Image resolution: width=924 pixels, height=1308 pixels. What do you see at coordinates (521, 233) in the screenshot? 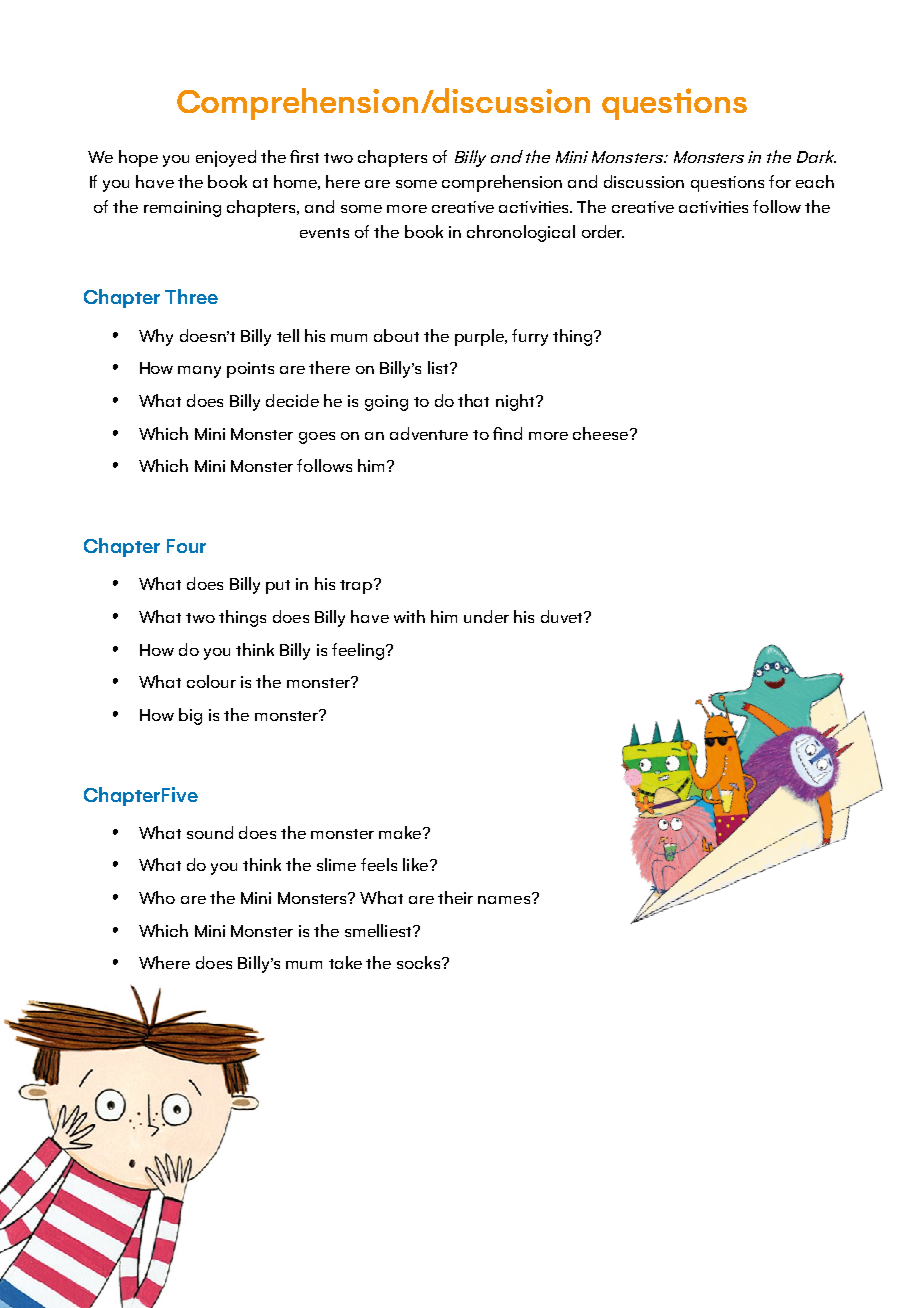
I see `chronological` at bounding box center [521, 233].
